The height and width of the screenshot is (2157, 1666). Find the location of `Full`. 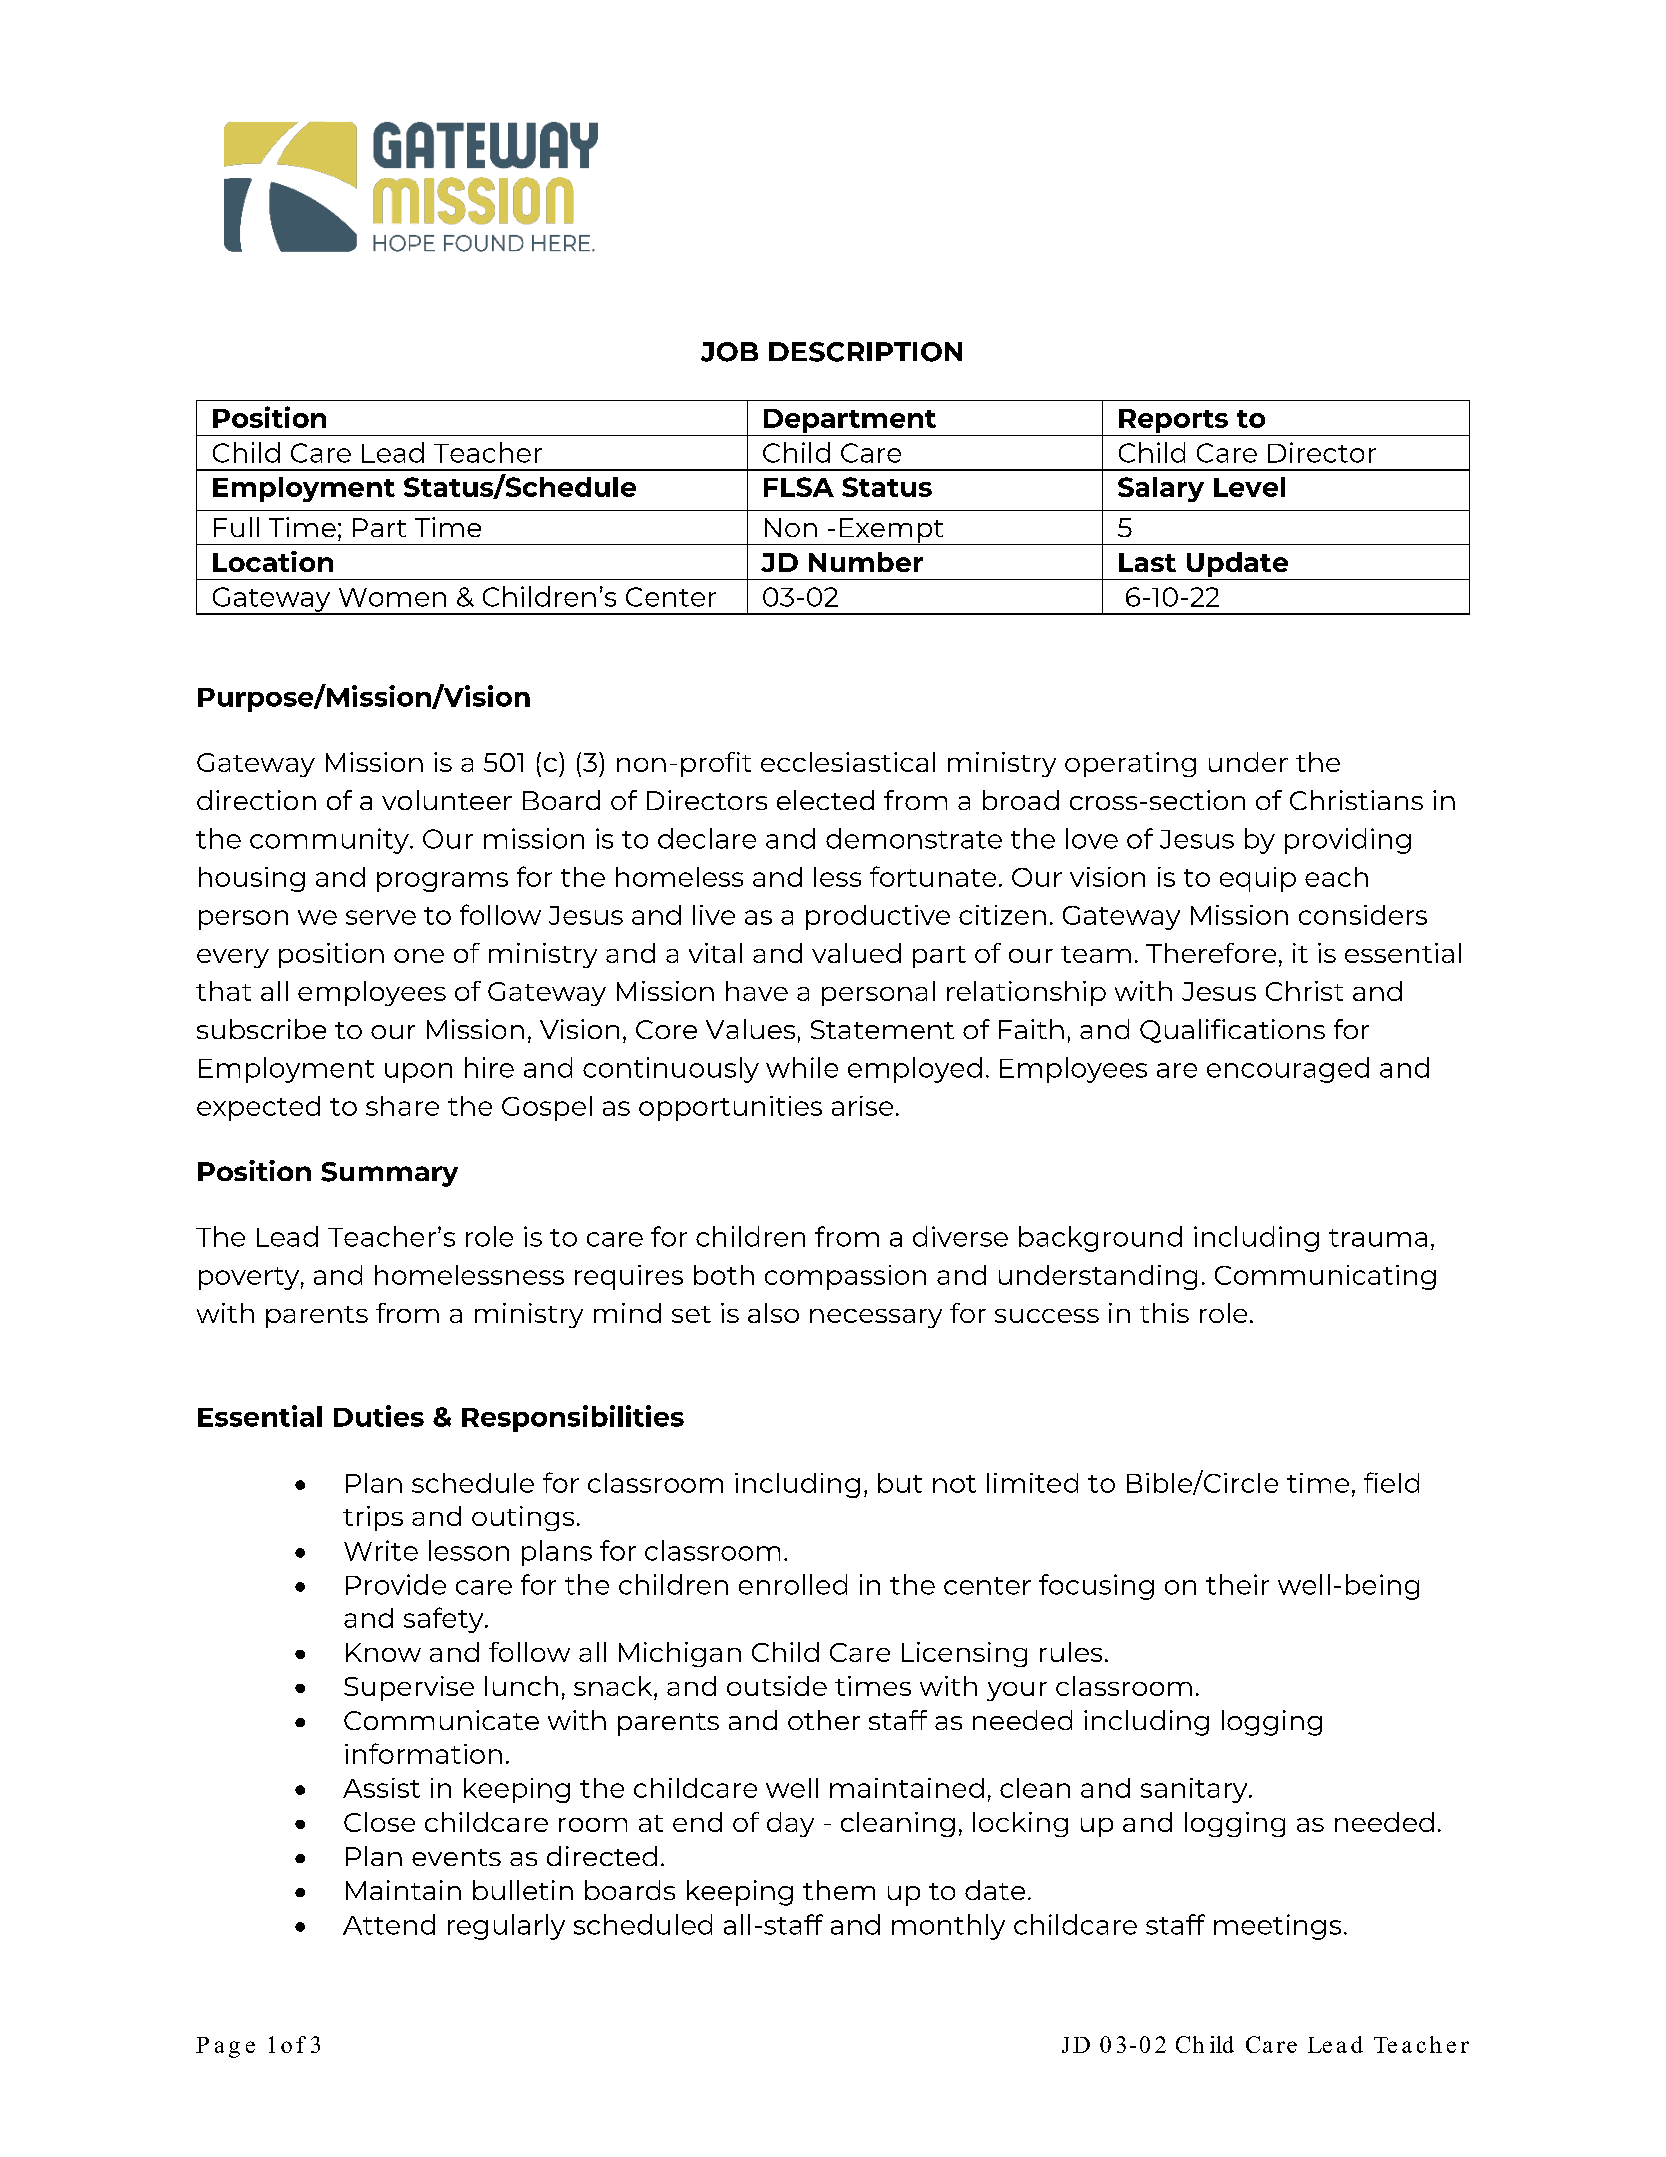

Full is located at coordinates (236, 527).
